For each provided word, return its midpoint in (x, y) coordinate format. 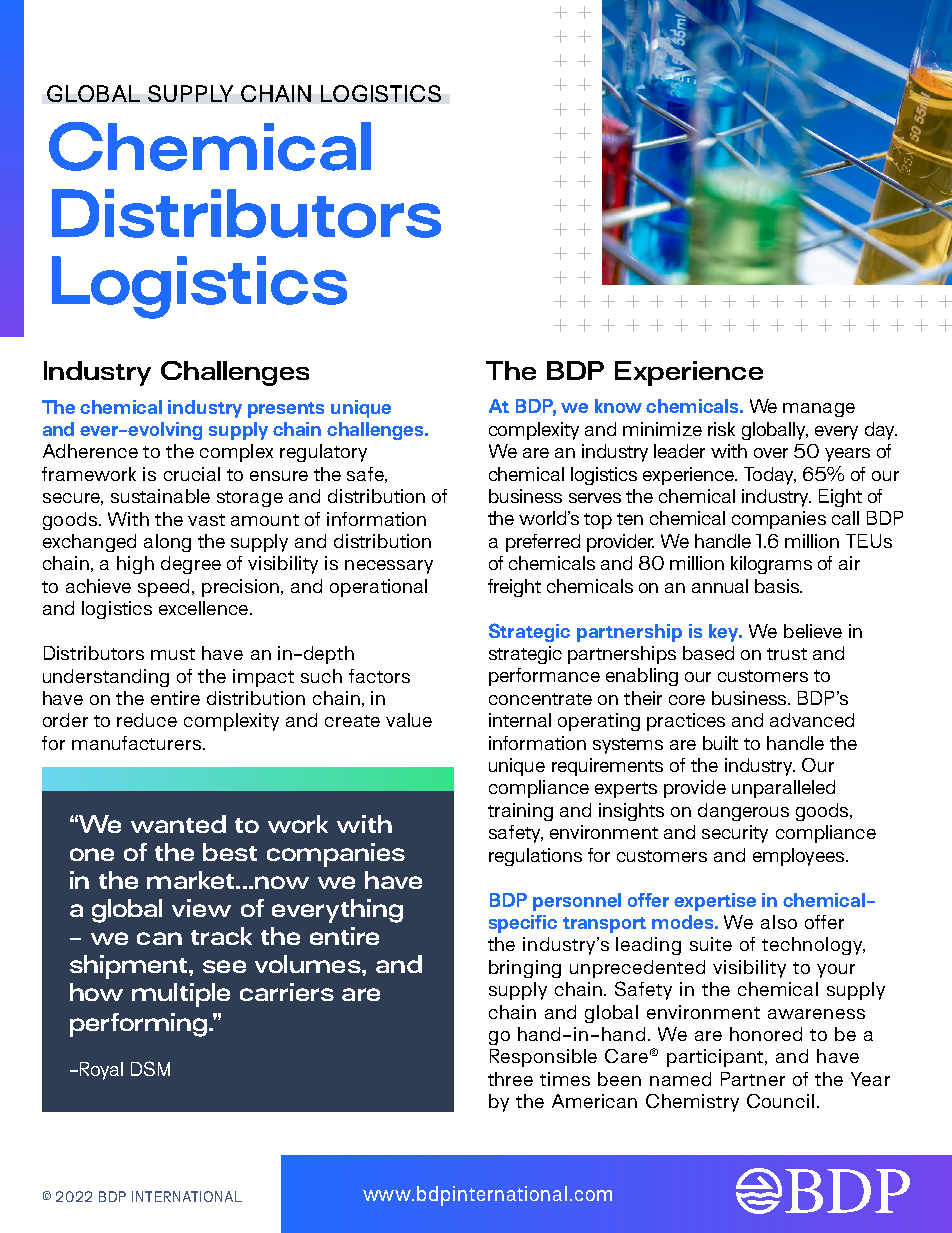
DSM (150, 1068)
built (720, 743)
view (201, 908)
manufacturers (136, 743)
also (779, 922)
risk (721, 429)
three (510, 1079)
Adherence (90, 451)
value (409, 720)
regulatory (323, 453)
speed (163, 588)
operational (378, 588)
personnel (577, 902)
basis (778, 586)
